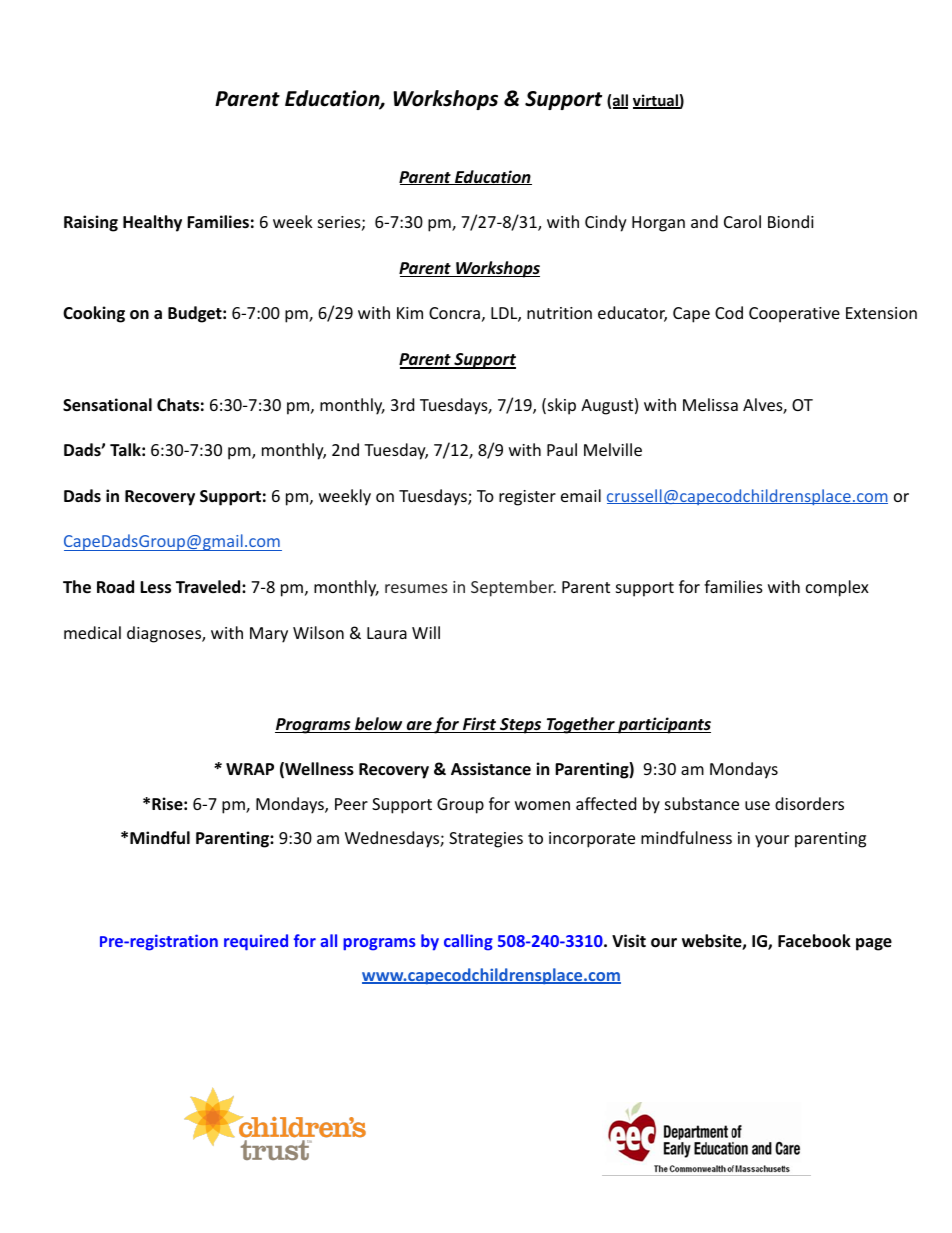 The image size is (952, 1233). Describe the element at coordinates (107, 405) in the document. I see `Sensational` at that location.
